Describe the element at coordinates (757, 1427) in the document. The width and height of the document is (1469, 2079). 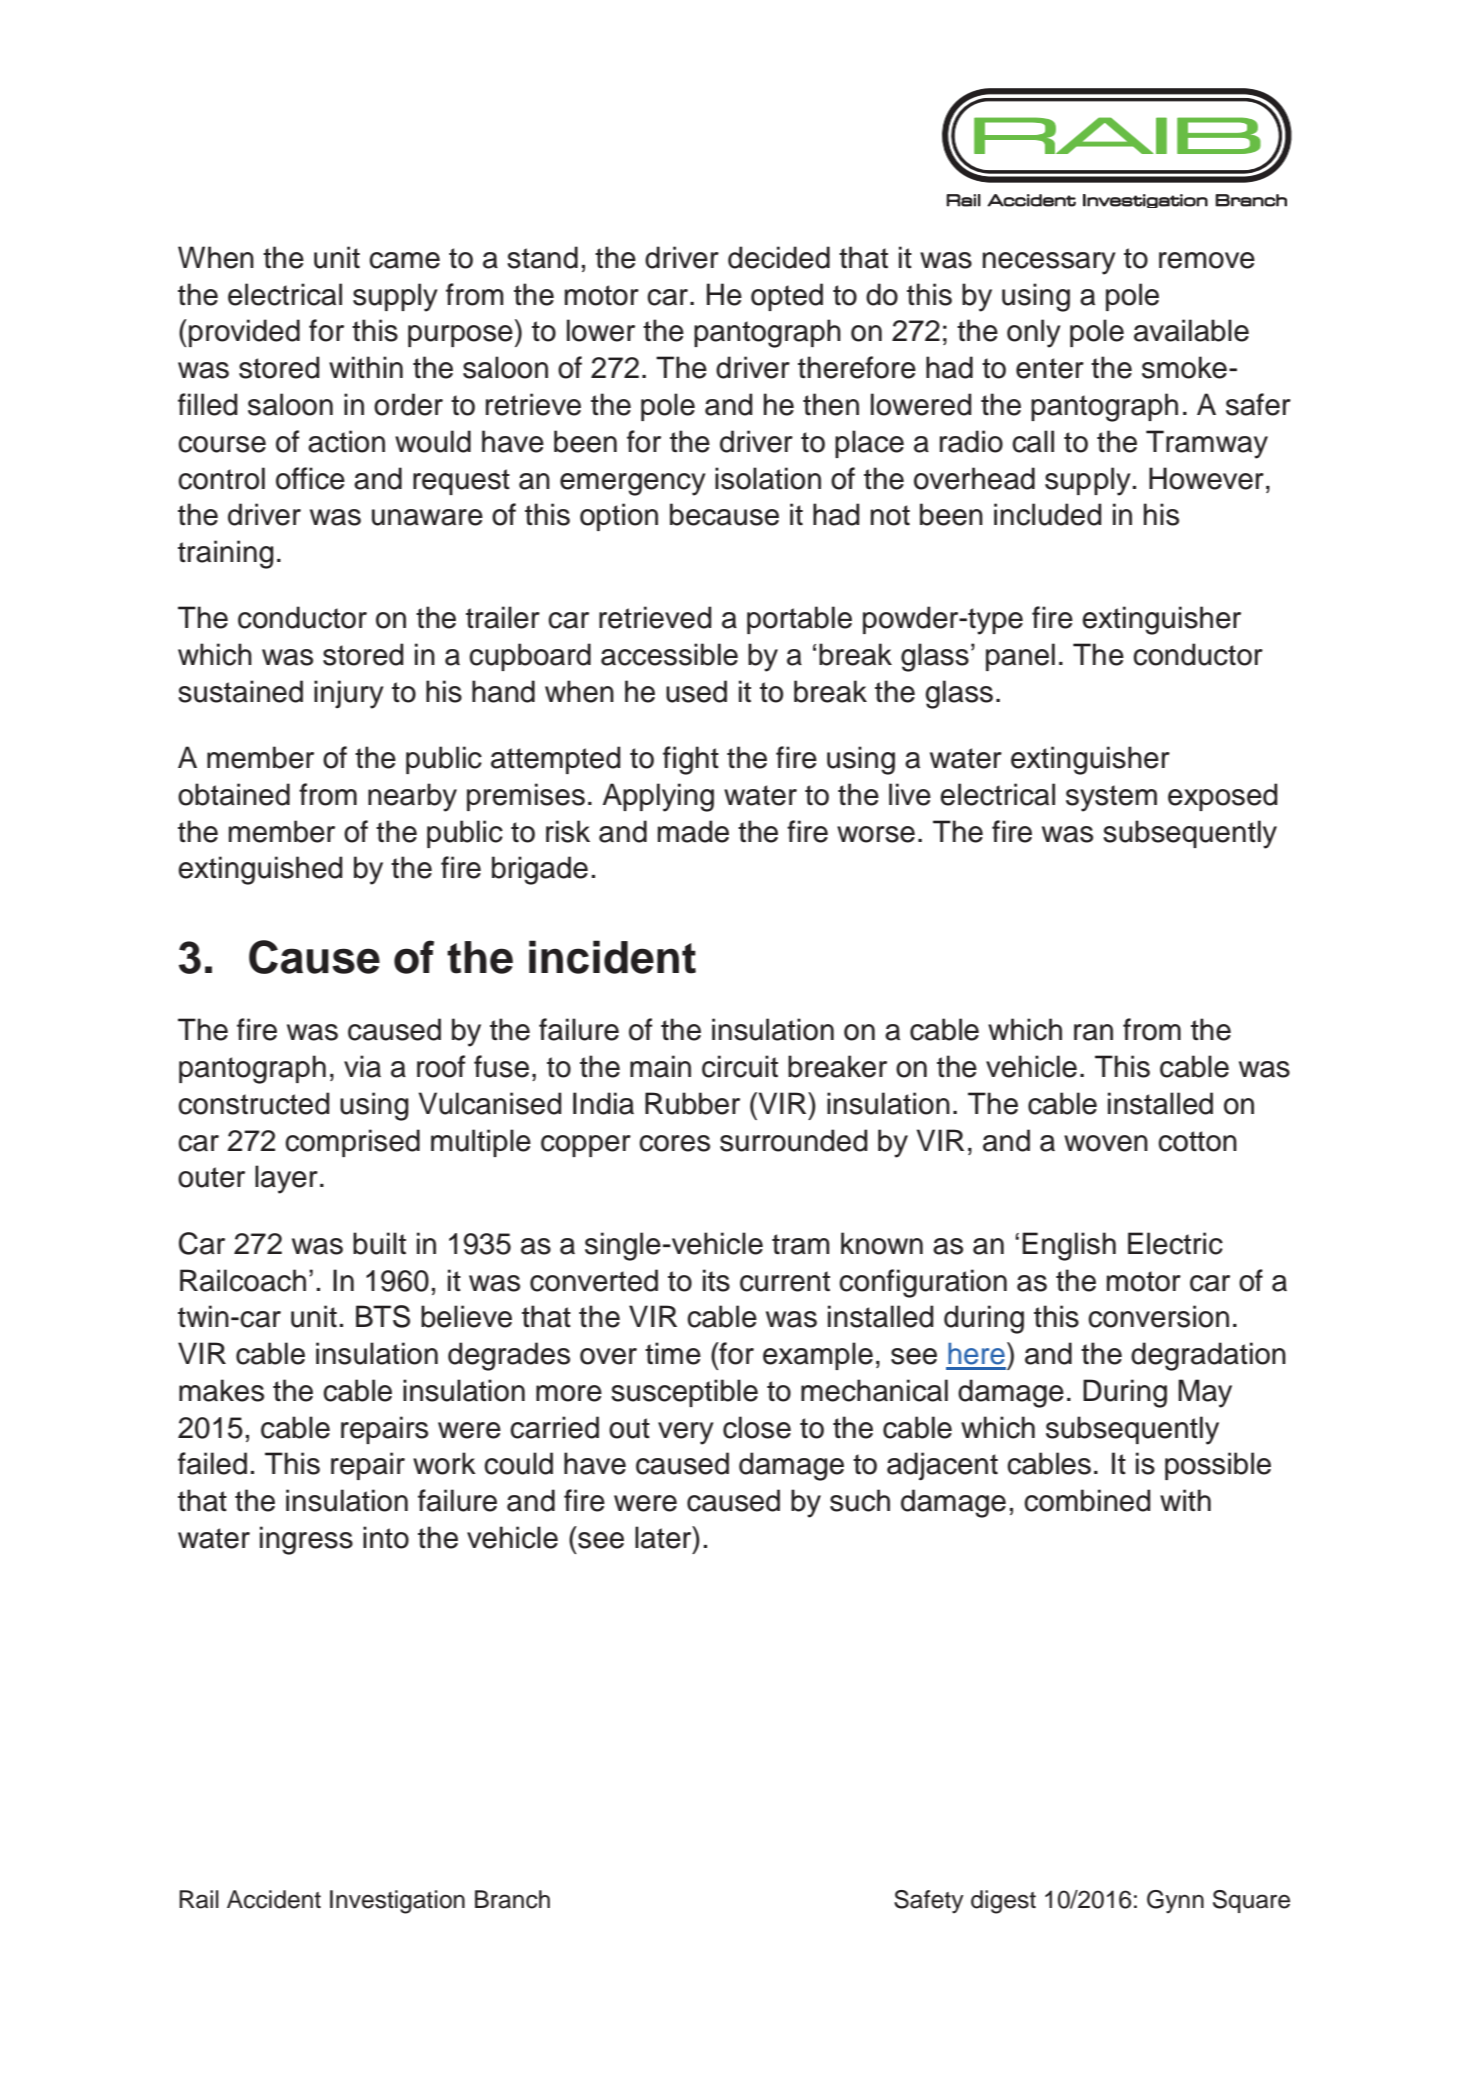
I see `close` at that location.
